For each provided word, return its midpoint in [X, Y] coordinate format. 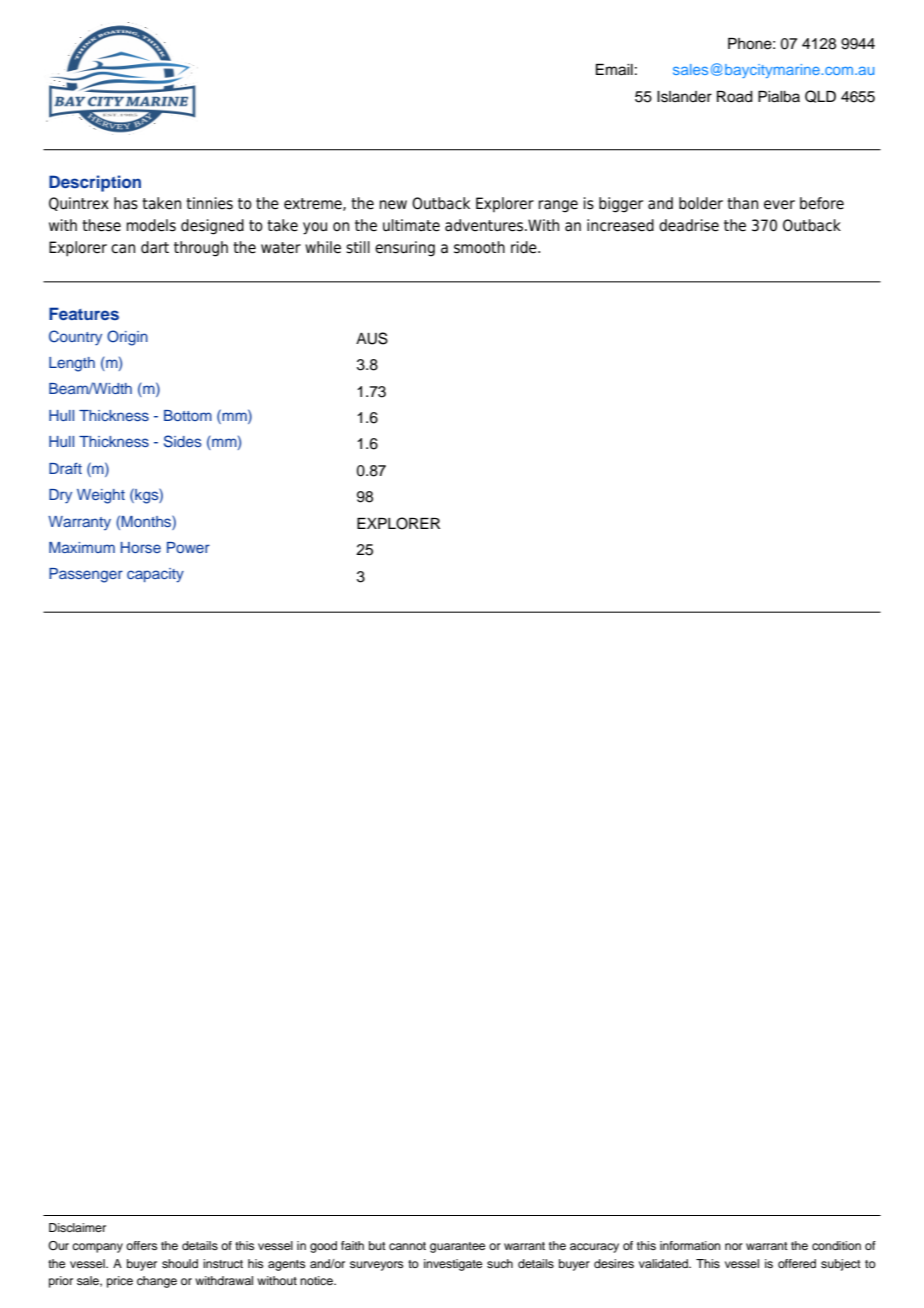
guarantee [457, 1247]
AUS [372, 338]
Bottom [188, 415]
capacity [155, 575]
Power [188, 547]
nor [734, 1246]
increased [620, 225]
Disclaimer [77, 1227]
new [393, 204]
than [742, 203]
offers [141, 1245]
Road [735, 97]
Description [95, 183]
